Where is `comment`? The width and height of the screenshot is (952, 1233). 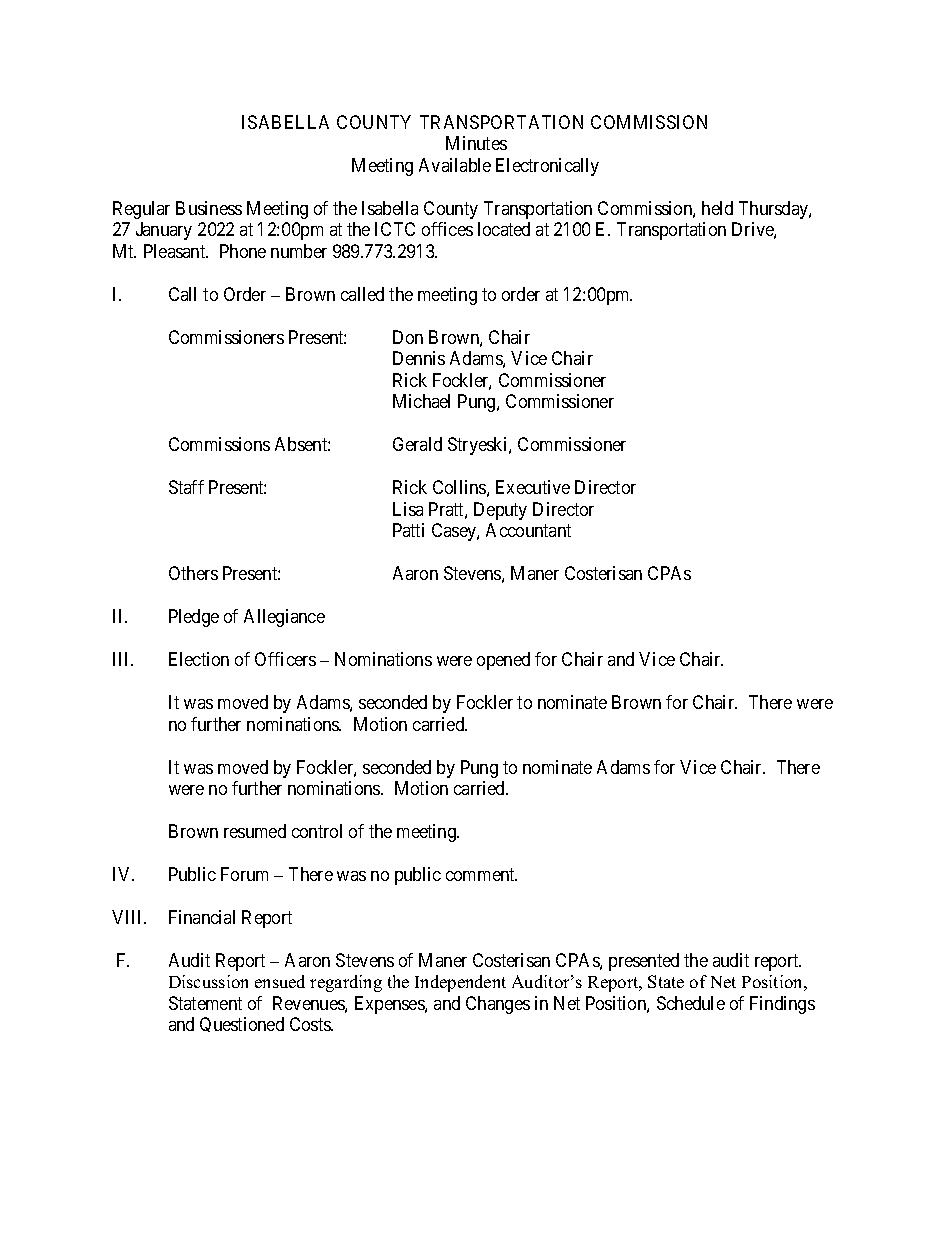 comment is located at coordinates (481, 874).
